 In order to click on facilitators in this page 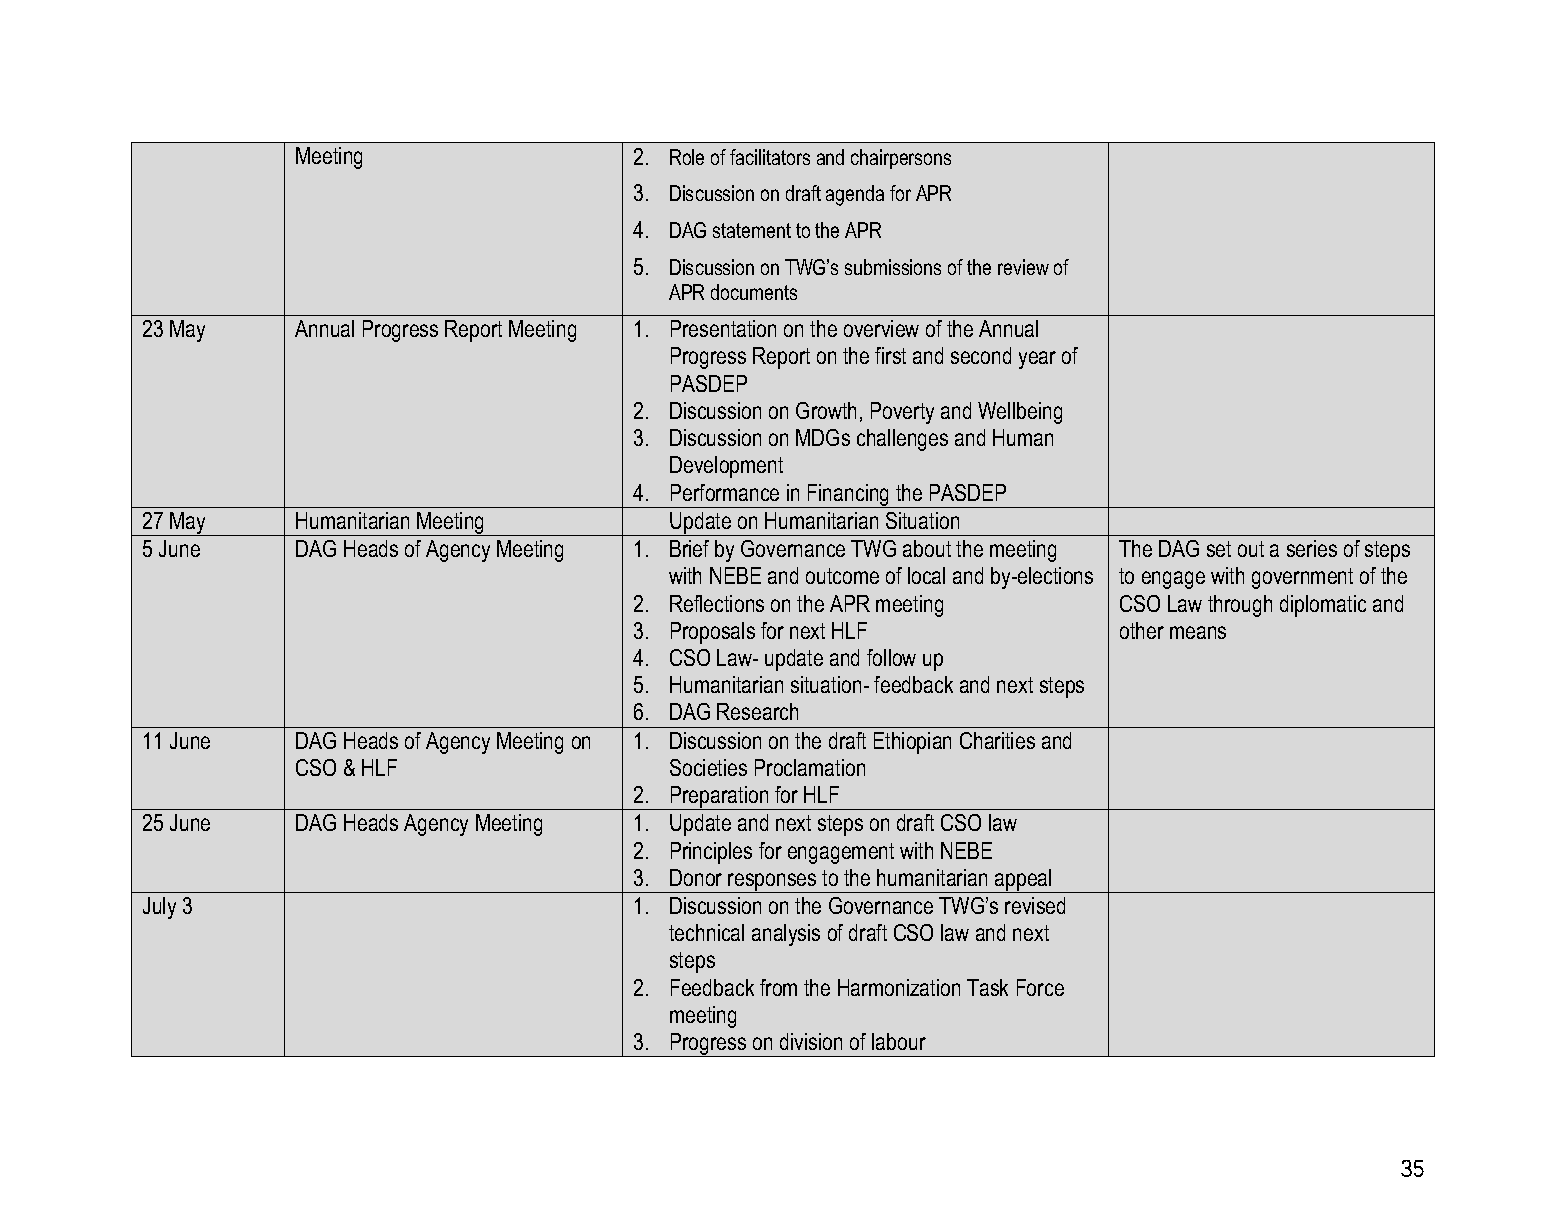, I will do `click(770, 157)`.
